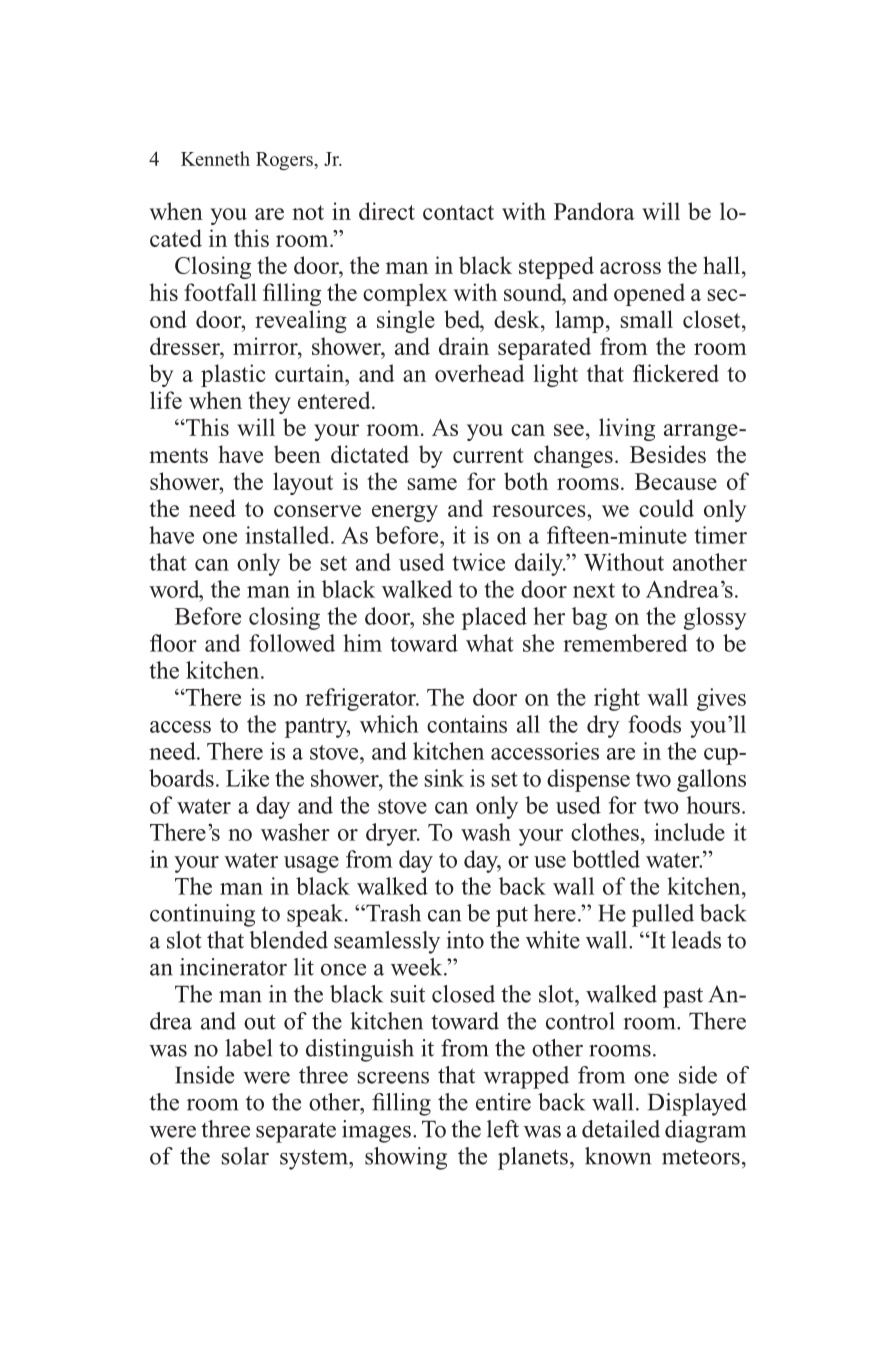 The height and width of the document is (1345, 896). What do you see at coordinates (666, 508) in the document?
I see `could` at bounding box center [666, 508].
